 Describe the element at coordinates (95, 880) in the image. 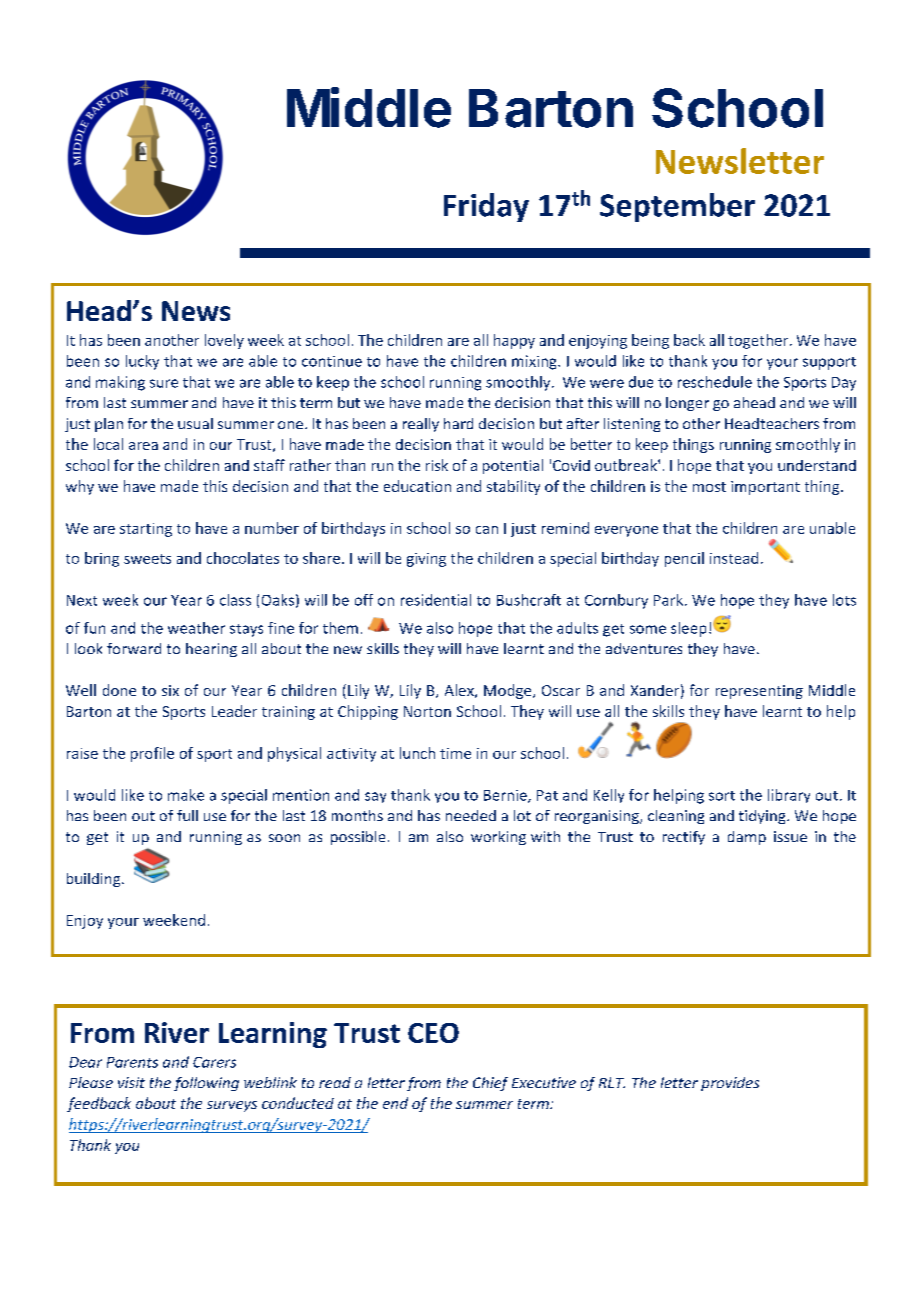

I see `building` at that location.
